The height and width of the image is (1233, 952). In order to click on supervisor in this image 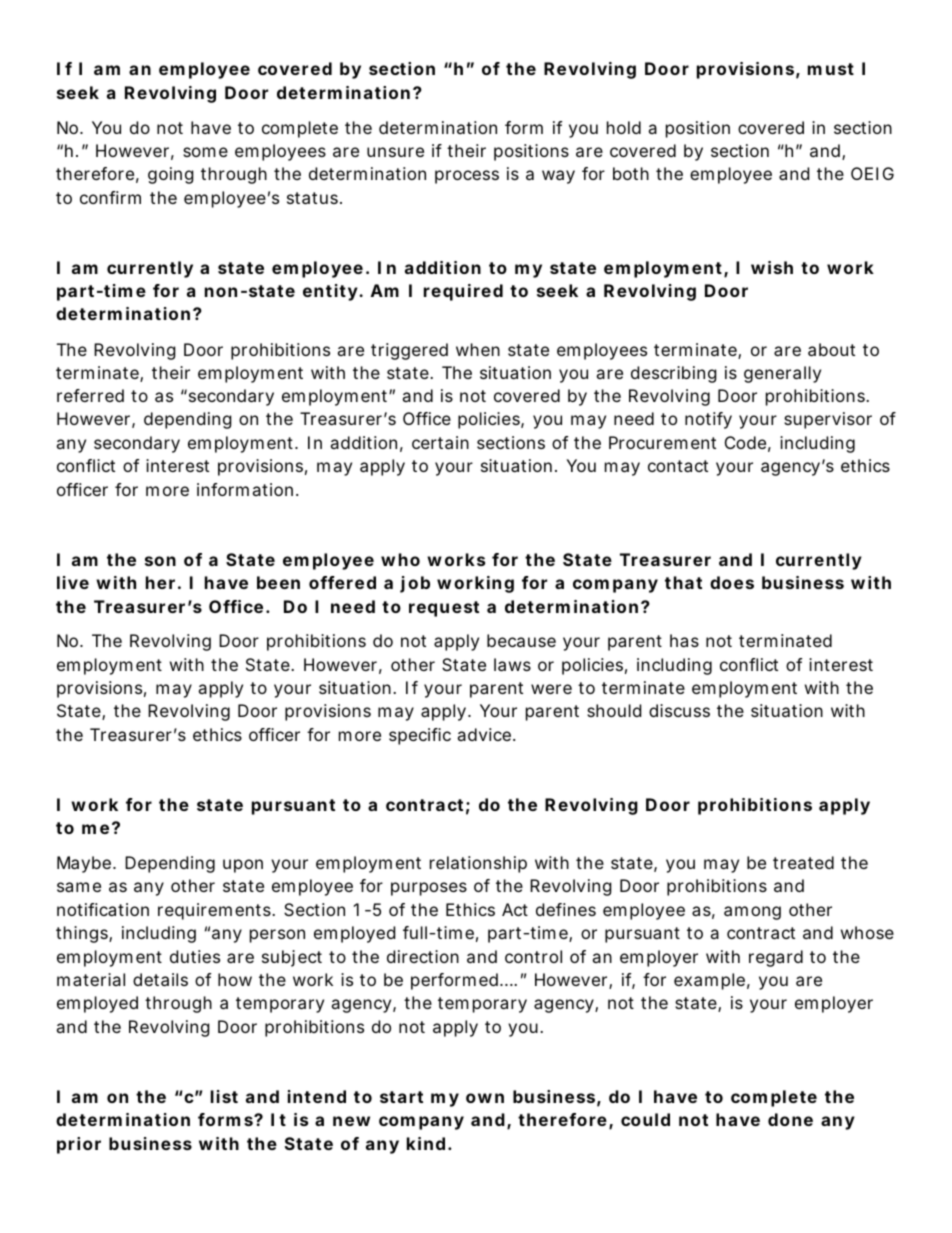, I will do `click(828, 420)`.
